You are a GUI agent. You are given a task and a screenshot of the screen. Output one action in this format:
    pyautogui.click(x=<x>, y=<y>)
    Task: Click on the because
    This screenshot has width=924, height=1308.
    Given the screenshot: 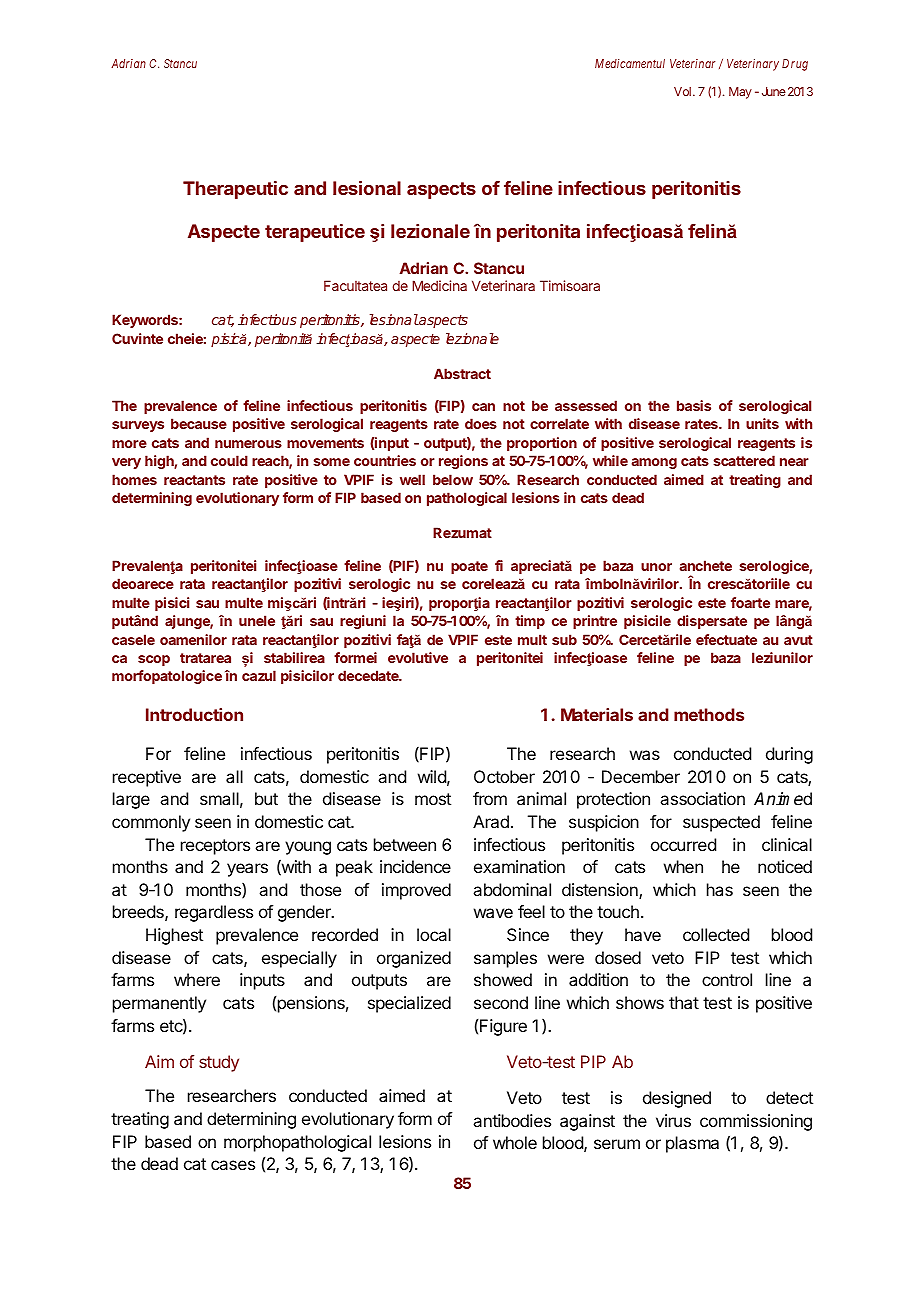 What is the action you would take?
    pyautogui.click(x=199, y=423)
